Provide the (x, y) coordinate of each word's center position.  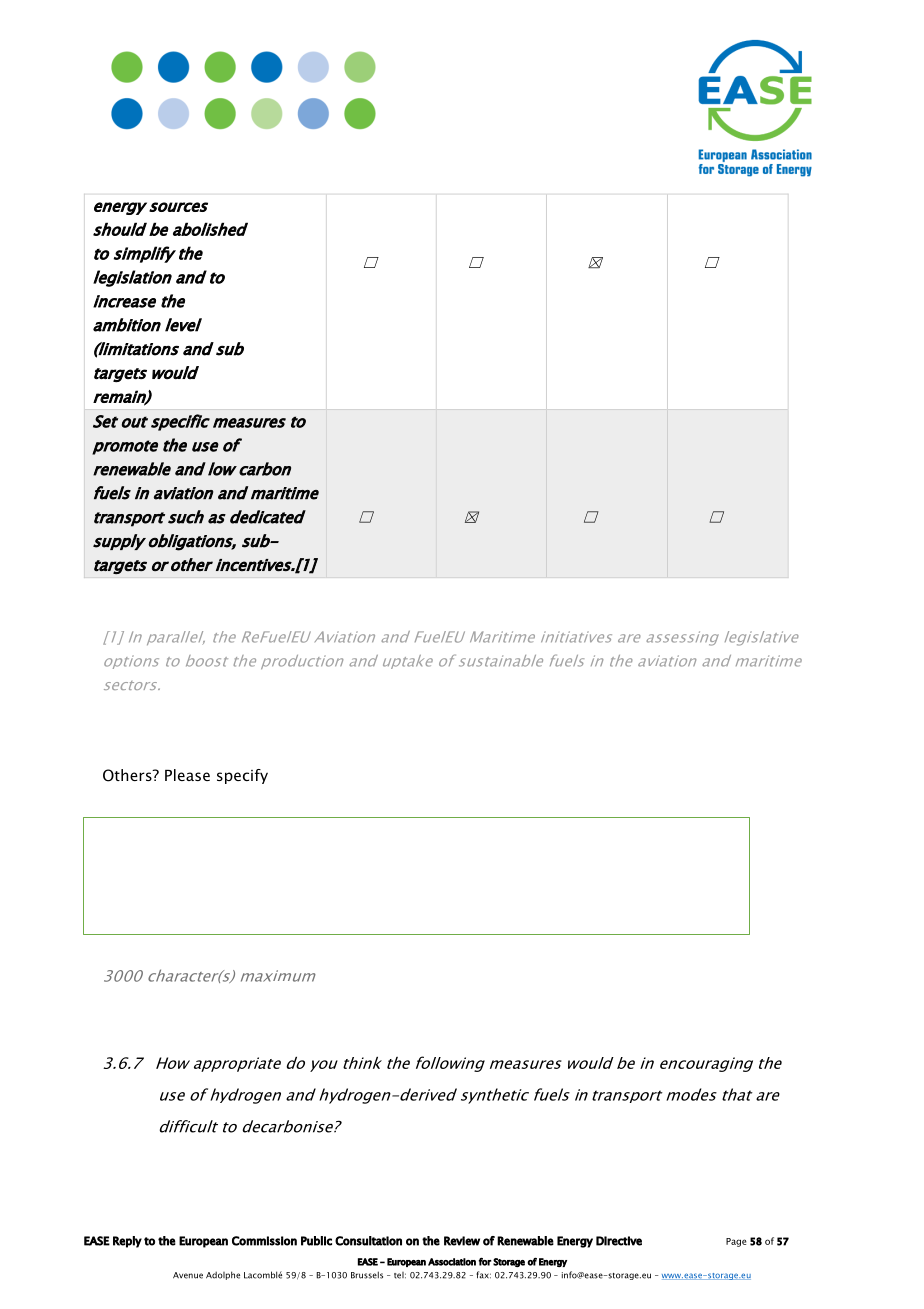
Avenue (188, 1275)
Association (452, 1262)
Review (462, 1241)
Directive (619, 1241)
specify (242, 776)
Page (736, 1242)
